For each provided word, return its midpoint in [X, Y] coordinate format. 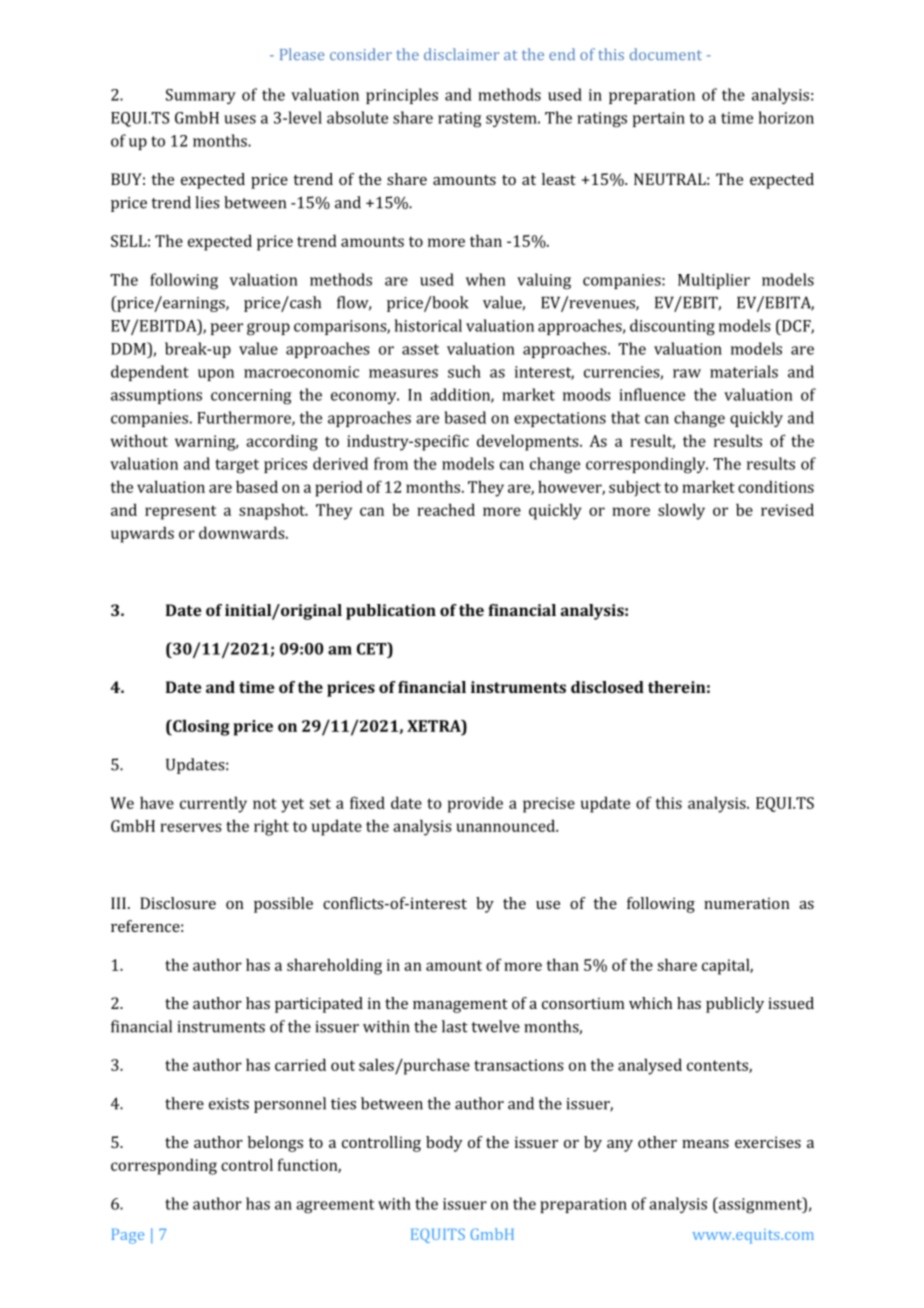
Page [128, 1236]
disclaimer [461, 54]
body [444, 1144]
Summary [201, 96]
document [666, 54]
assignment [760, 1205]
